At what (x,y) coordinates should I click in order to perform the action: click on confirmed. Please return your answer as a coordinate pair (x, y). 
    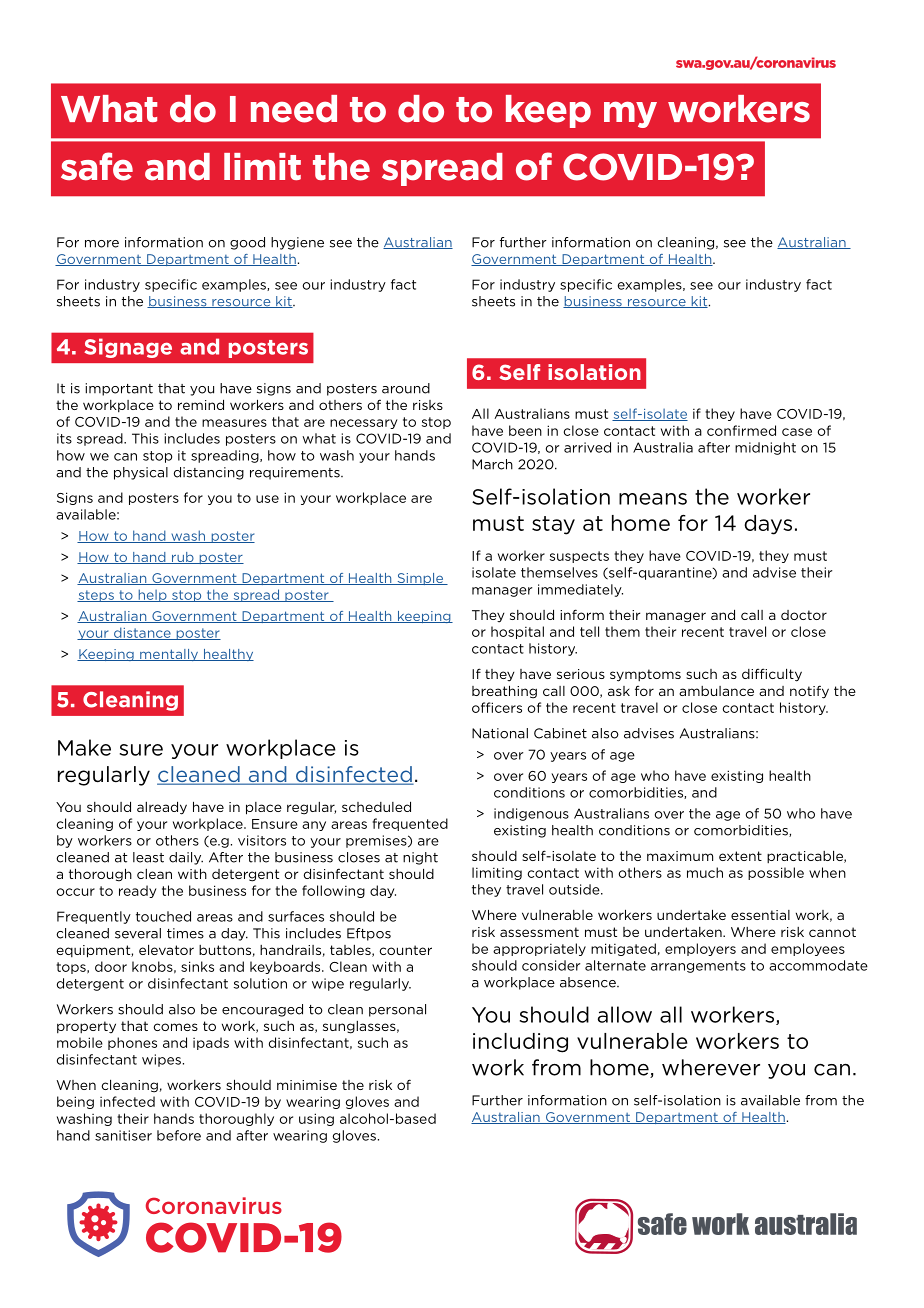
    Looking at the image, I should click on (741, 430).
